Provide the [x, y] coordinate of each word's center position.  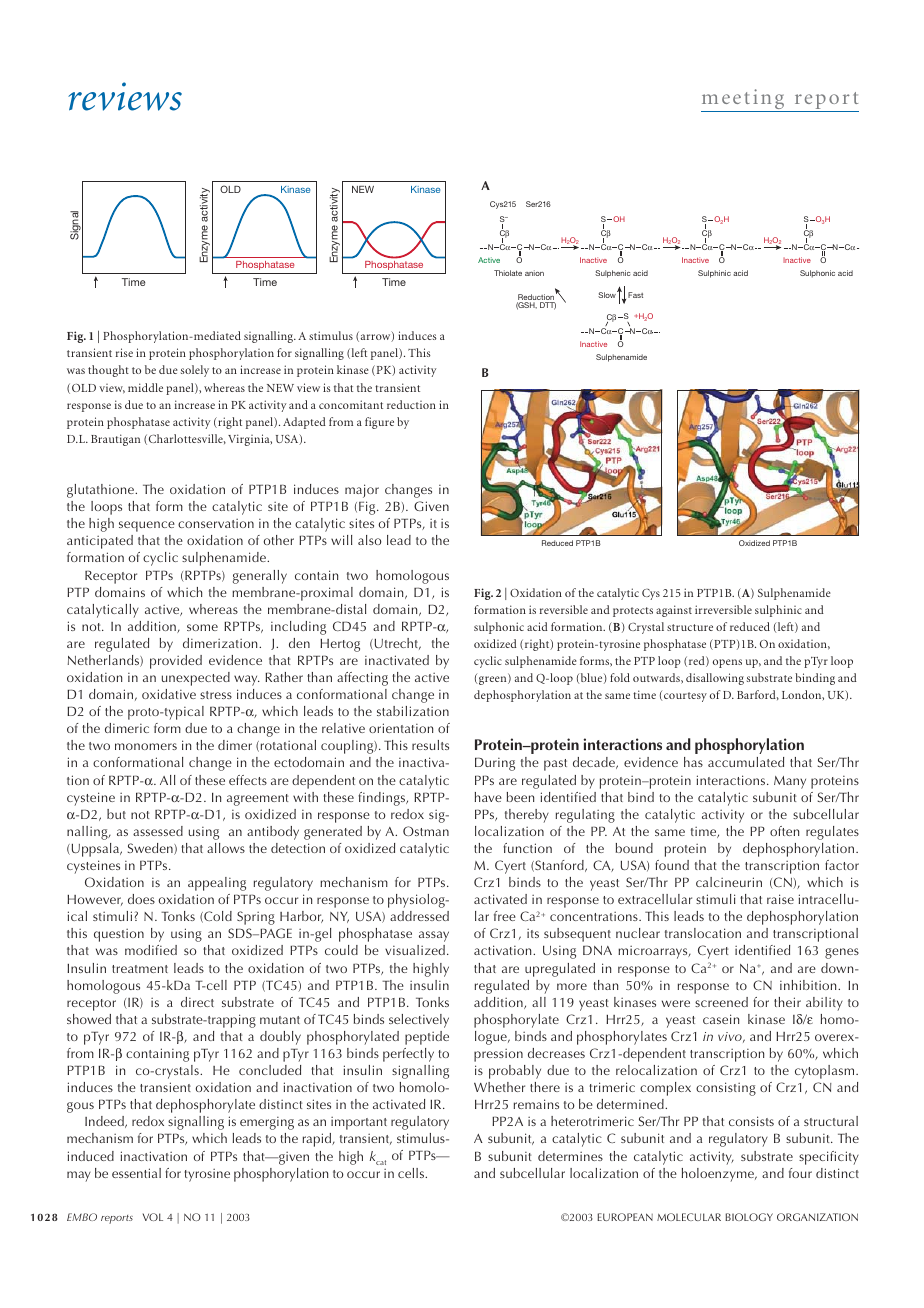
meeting [744, 100]
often [784, 831]
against [674, 611]
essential [136, 1173]
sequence [147, 526]
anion [534, 273]
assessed [158, 831]
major [362, 491]
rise [124, 352]
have [488, 797]
